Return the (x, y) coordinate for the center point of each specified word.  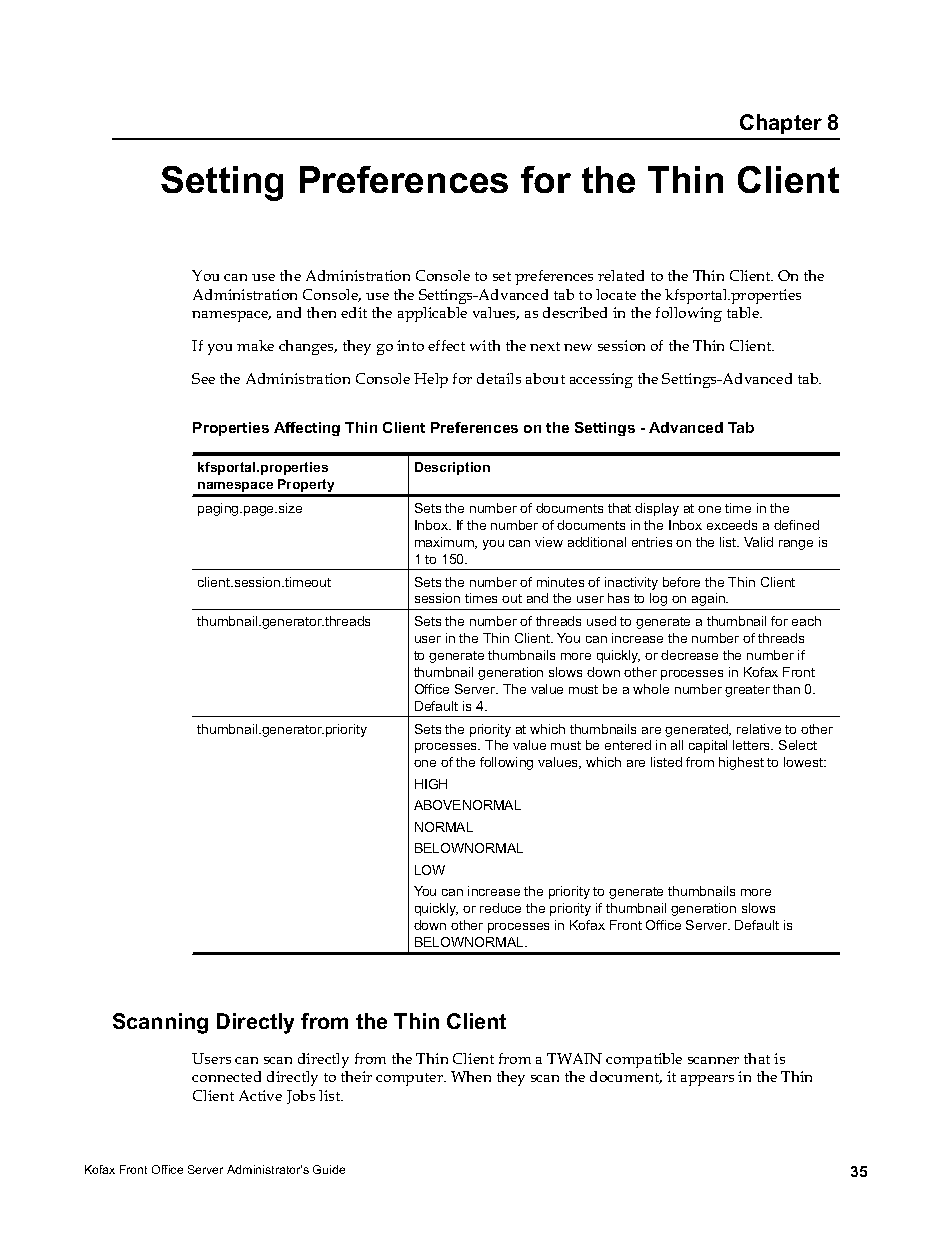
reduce (500, 908)
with (485, 345)
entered (628, 745)
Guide (329, 1169)
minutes (560, 582)
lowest (804, 762)
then (321, 312)
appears (707, 1080)
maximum (445, 543)
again (709, 599)
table (744, 312)
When (471, 1076)
